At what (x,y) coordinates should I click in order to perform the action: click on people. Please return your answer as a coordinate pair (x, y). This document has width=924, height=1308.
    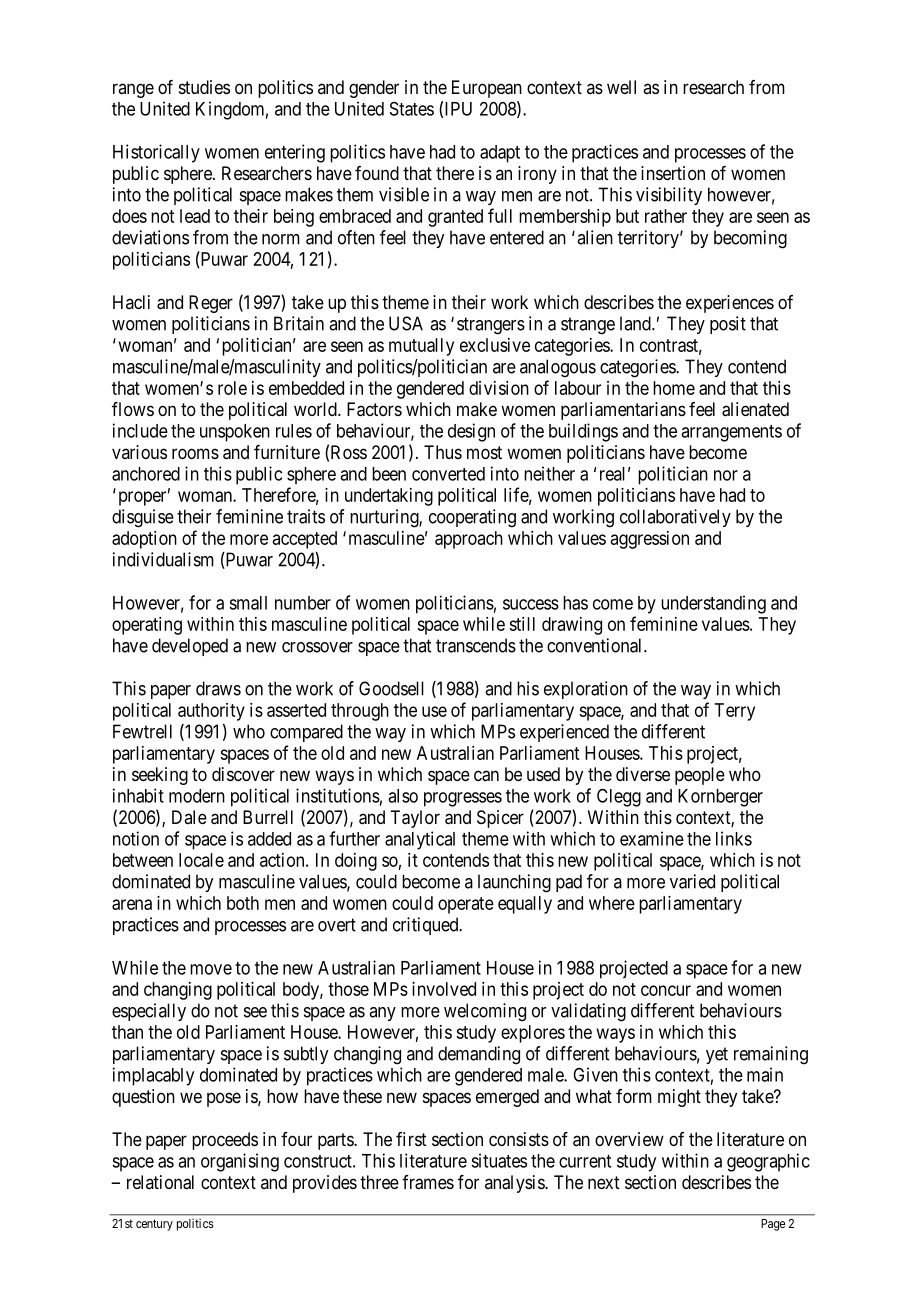
    Looking at the image, I should click on (700, 776).
